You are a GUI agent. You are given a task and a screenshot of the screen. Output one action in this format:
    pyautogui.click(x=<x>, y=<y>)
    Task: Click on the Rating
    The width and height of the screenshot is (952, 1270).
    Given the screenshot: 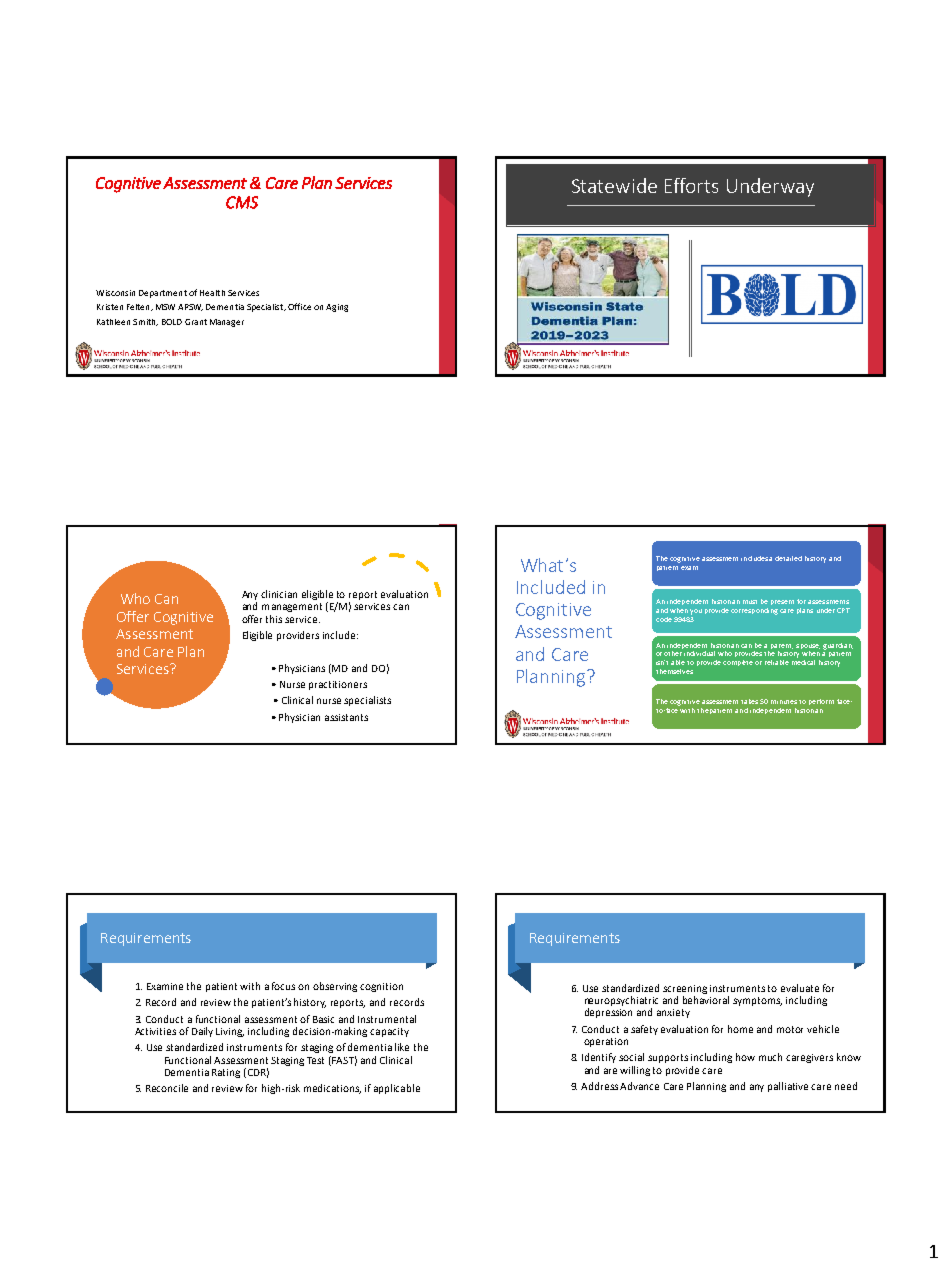 What is the action you would take?
    pyautogui.click(x=226, y=1073)
